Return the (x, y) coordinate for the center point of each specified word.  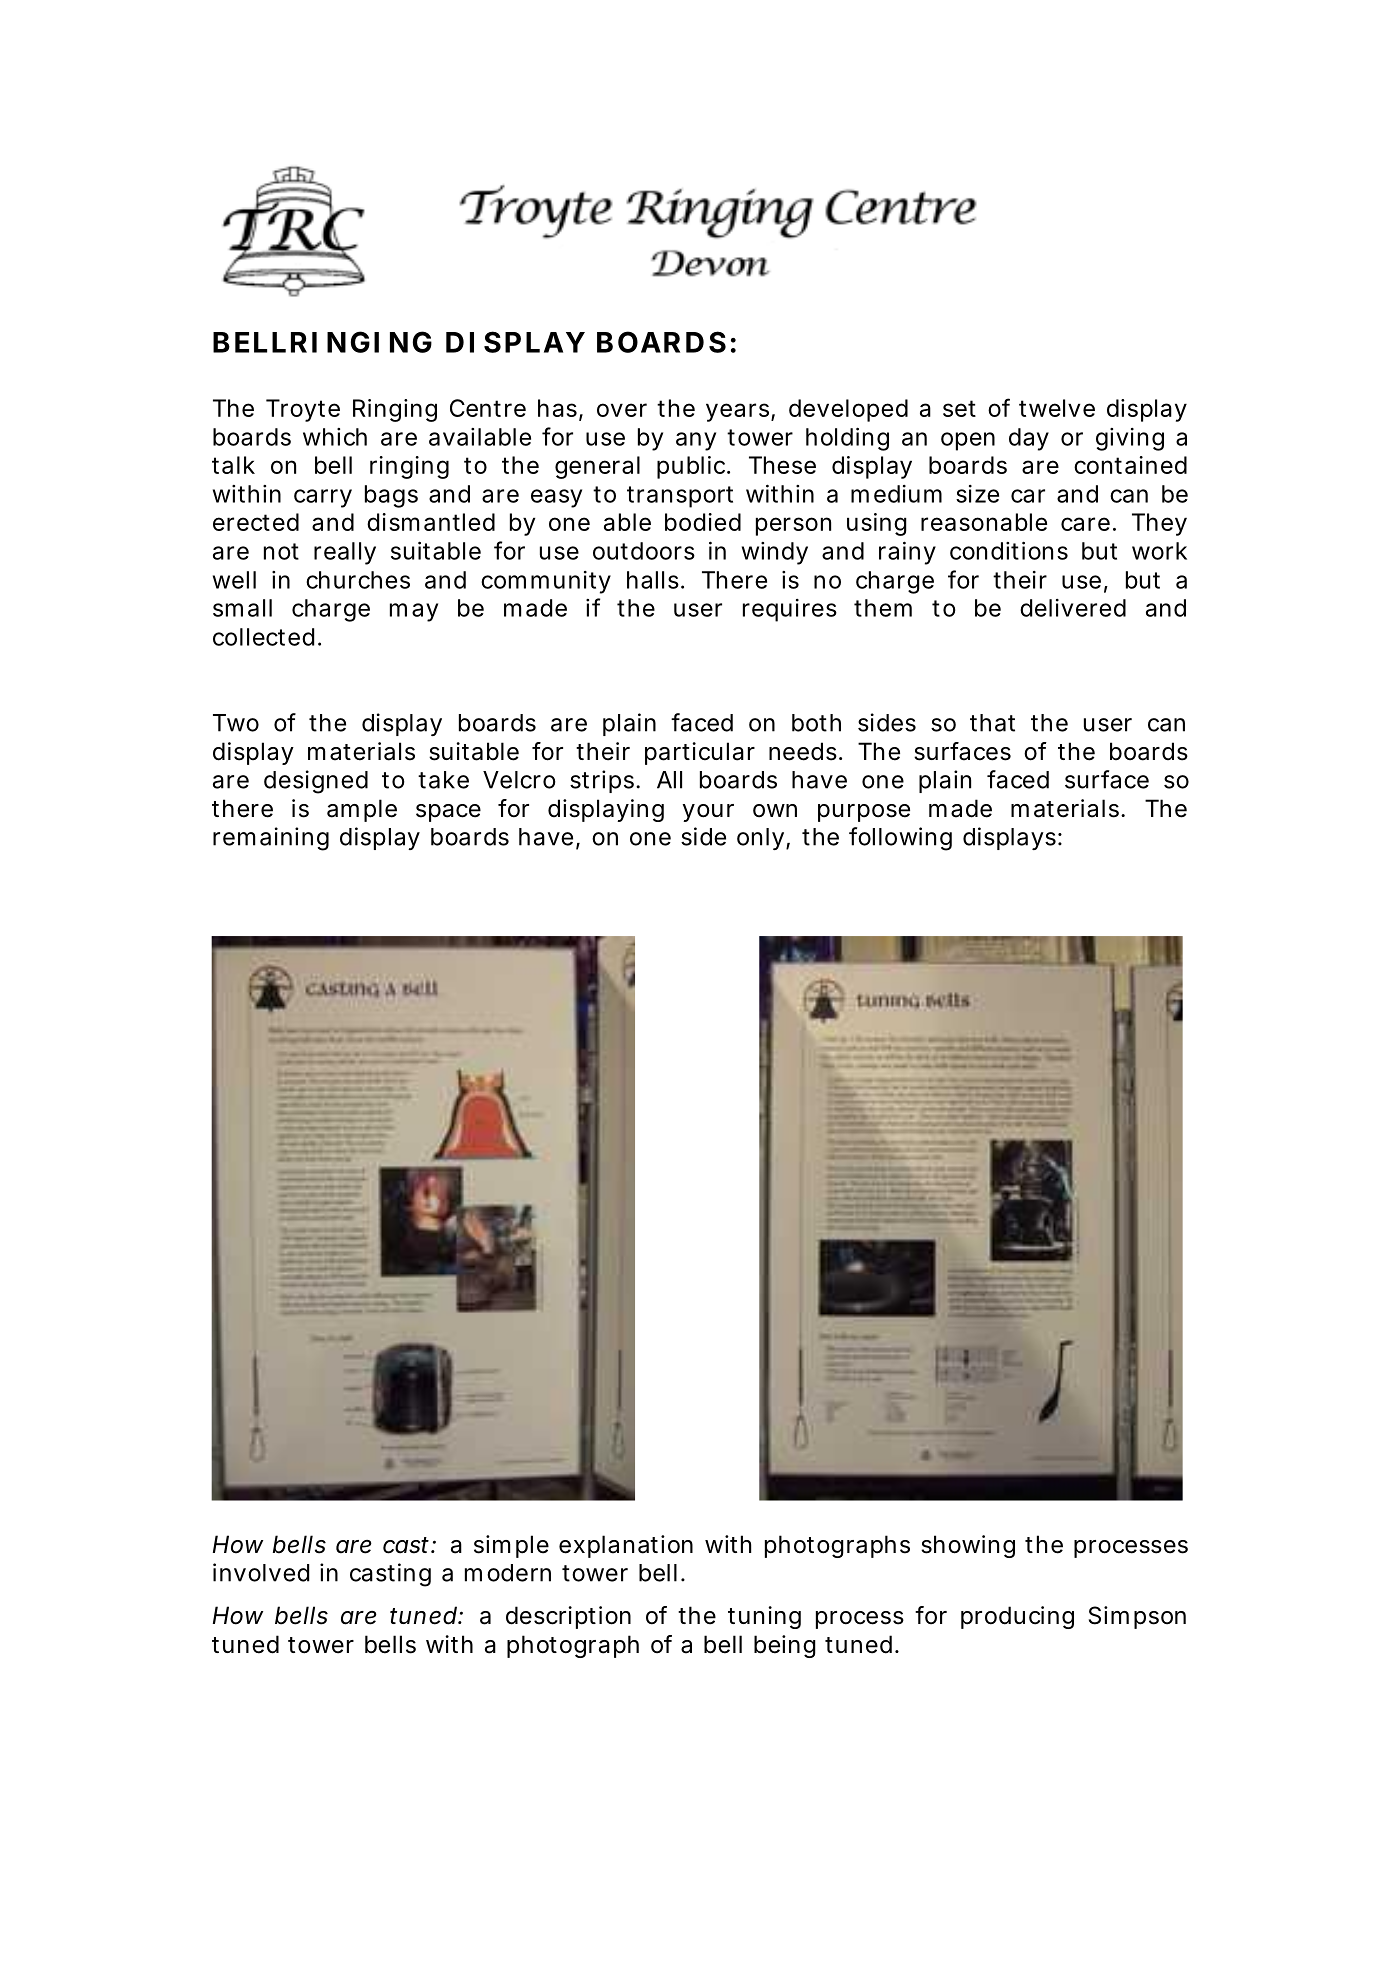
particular (700, 753)
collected (263, 637)
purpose (864, 813)
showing (968, 1546)
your (708, 813)
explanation (626, 1546)
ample (362, 810)
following (900, 839)
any (696, 441)
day (1029, 439)
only (760, 839)
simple (511, 1546)
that (992, 723)
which (335, 437)
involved (261, 1572)
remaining (271, 839)
